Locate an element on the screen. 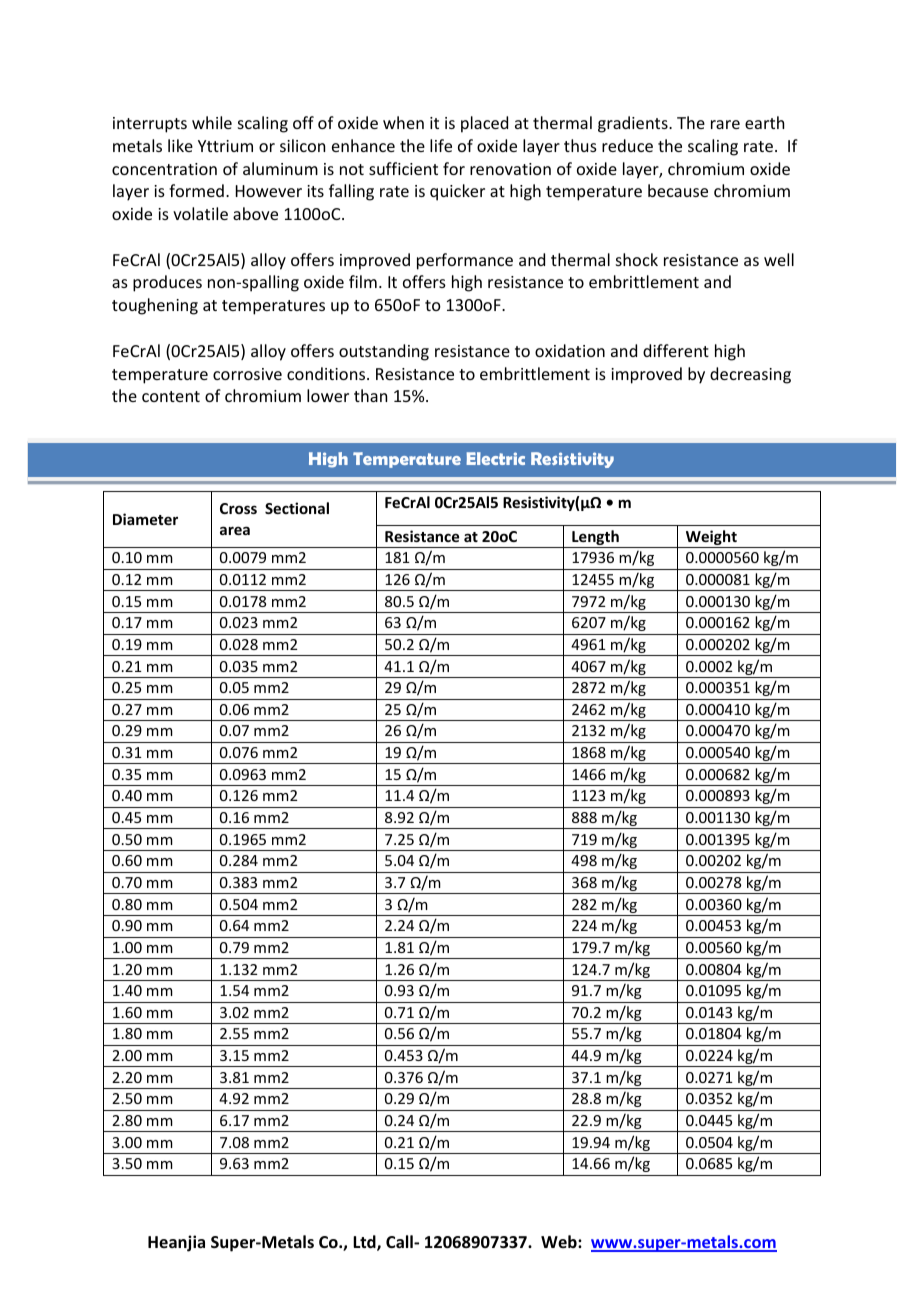  area is located at coordinates (235, 530).
